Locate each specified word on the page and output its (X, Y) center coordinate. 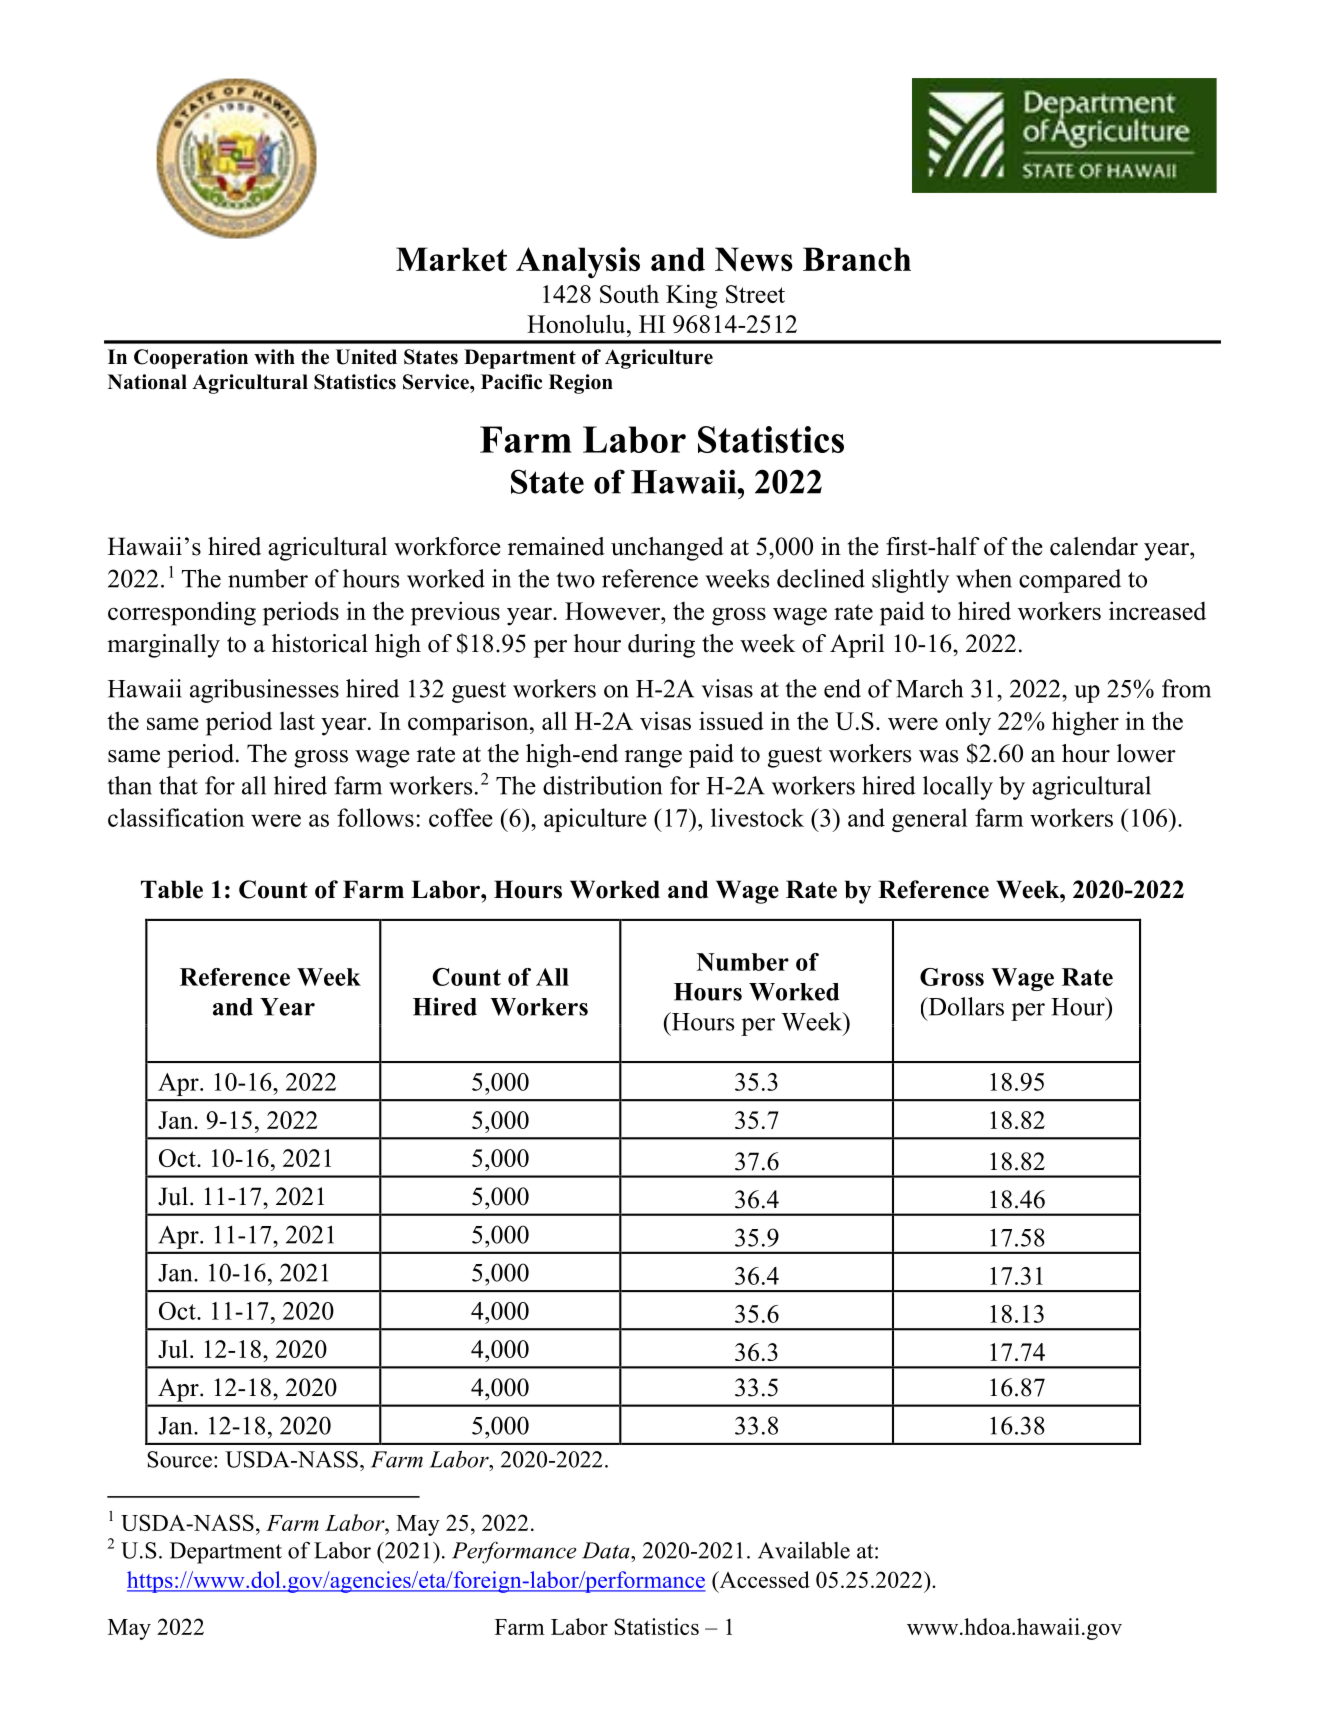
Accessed (763, 1579)
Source (179, 1459)
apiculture (595, 820)
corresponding (182, 613)
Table (172, 889)
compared (1070, 581)
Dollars (965, 1006)
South (629, 294)
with (274, 356)
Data (607, 1550)
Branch (857, 259)
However (614, 611)
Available (804, 1550)
